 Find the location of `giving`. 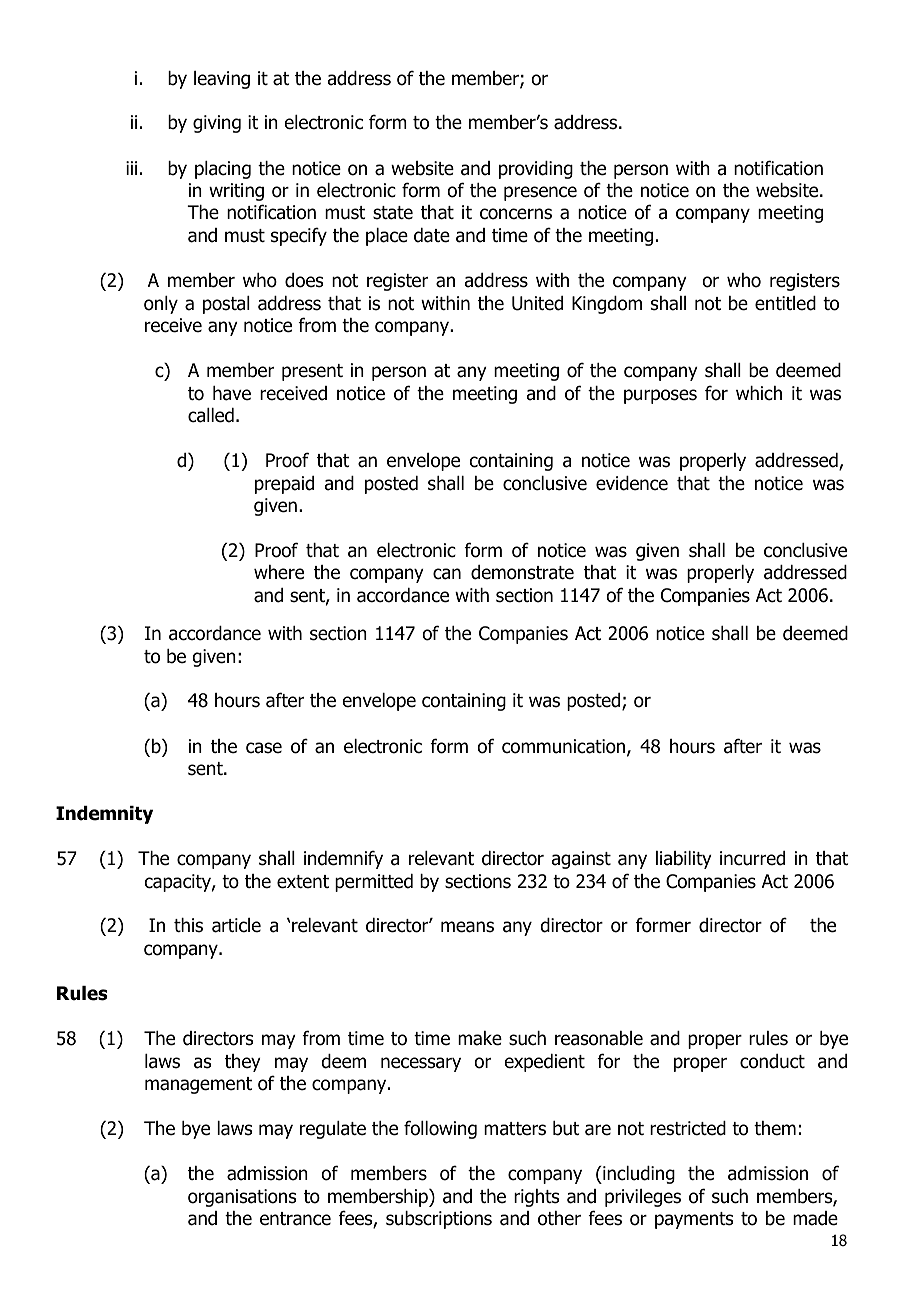

giving is located at coordinates (217, 124).
